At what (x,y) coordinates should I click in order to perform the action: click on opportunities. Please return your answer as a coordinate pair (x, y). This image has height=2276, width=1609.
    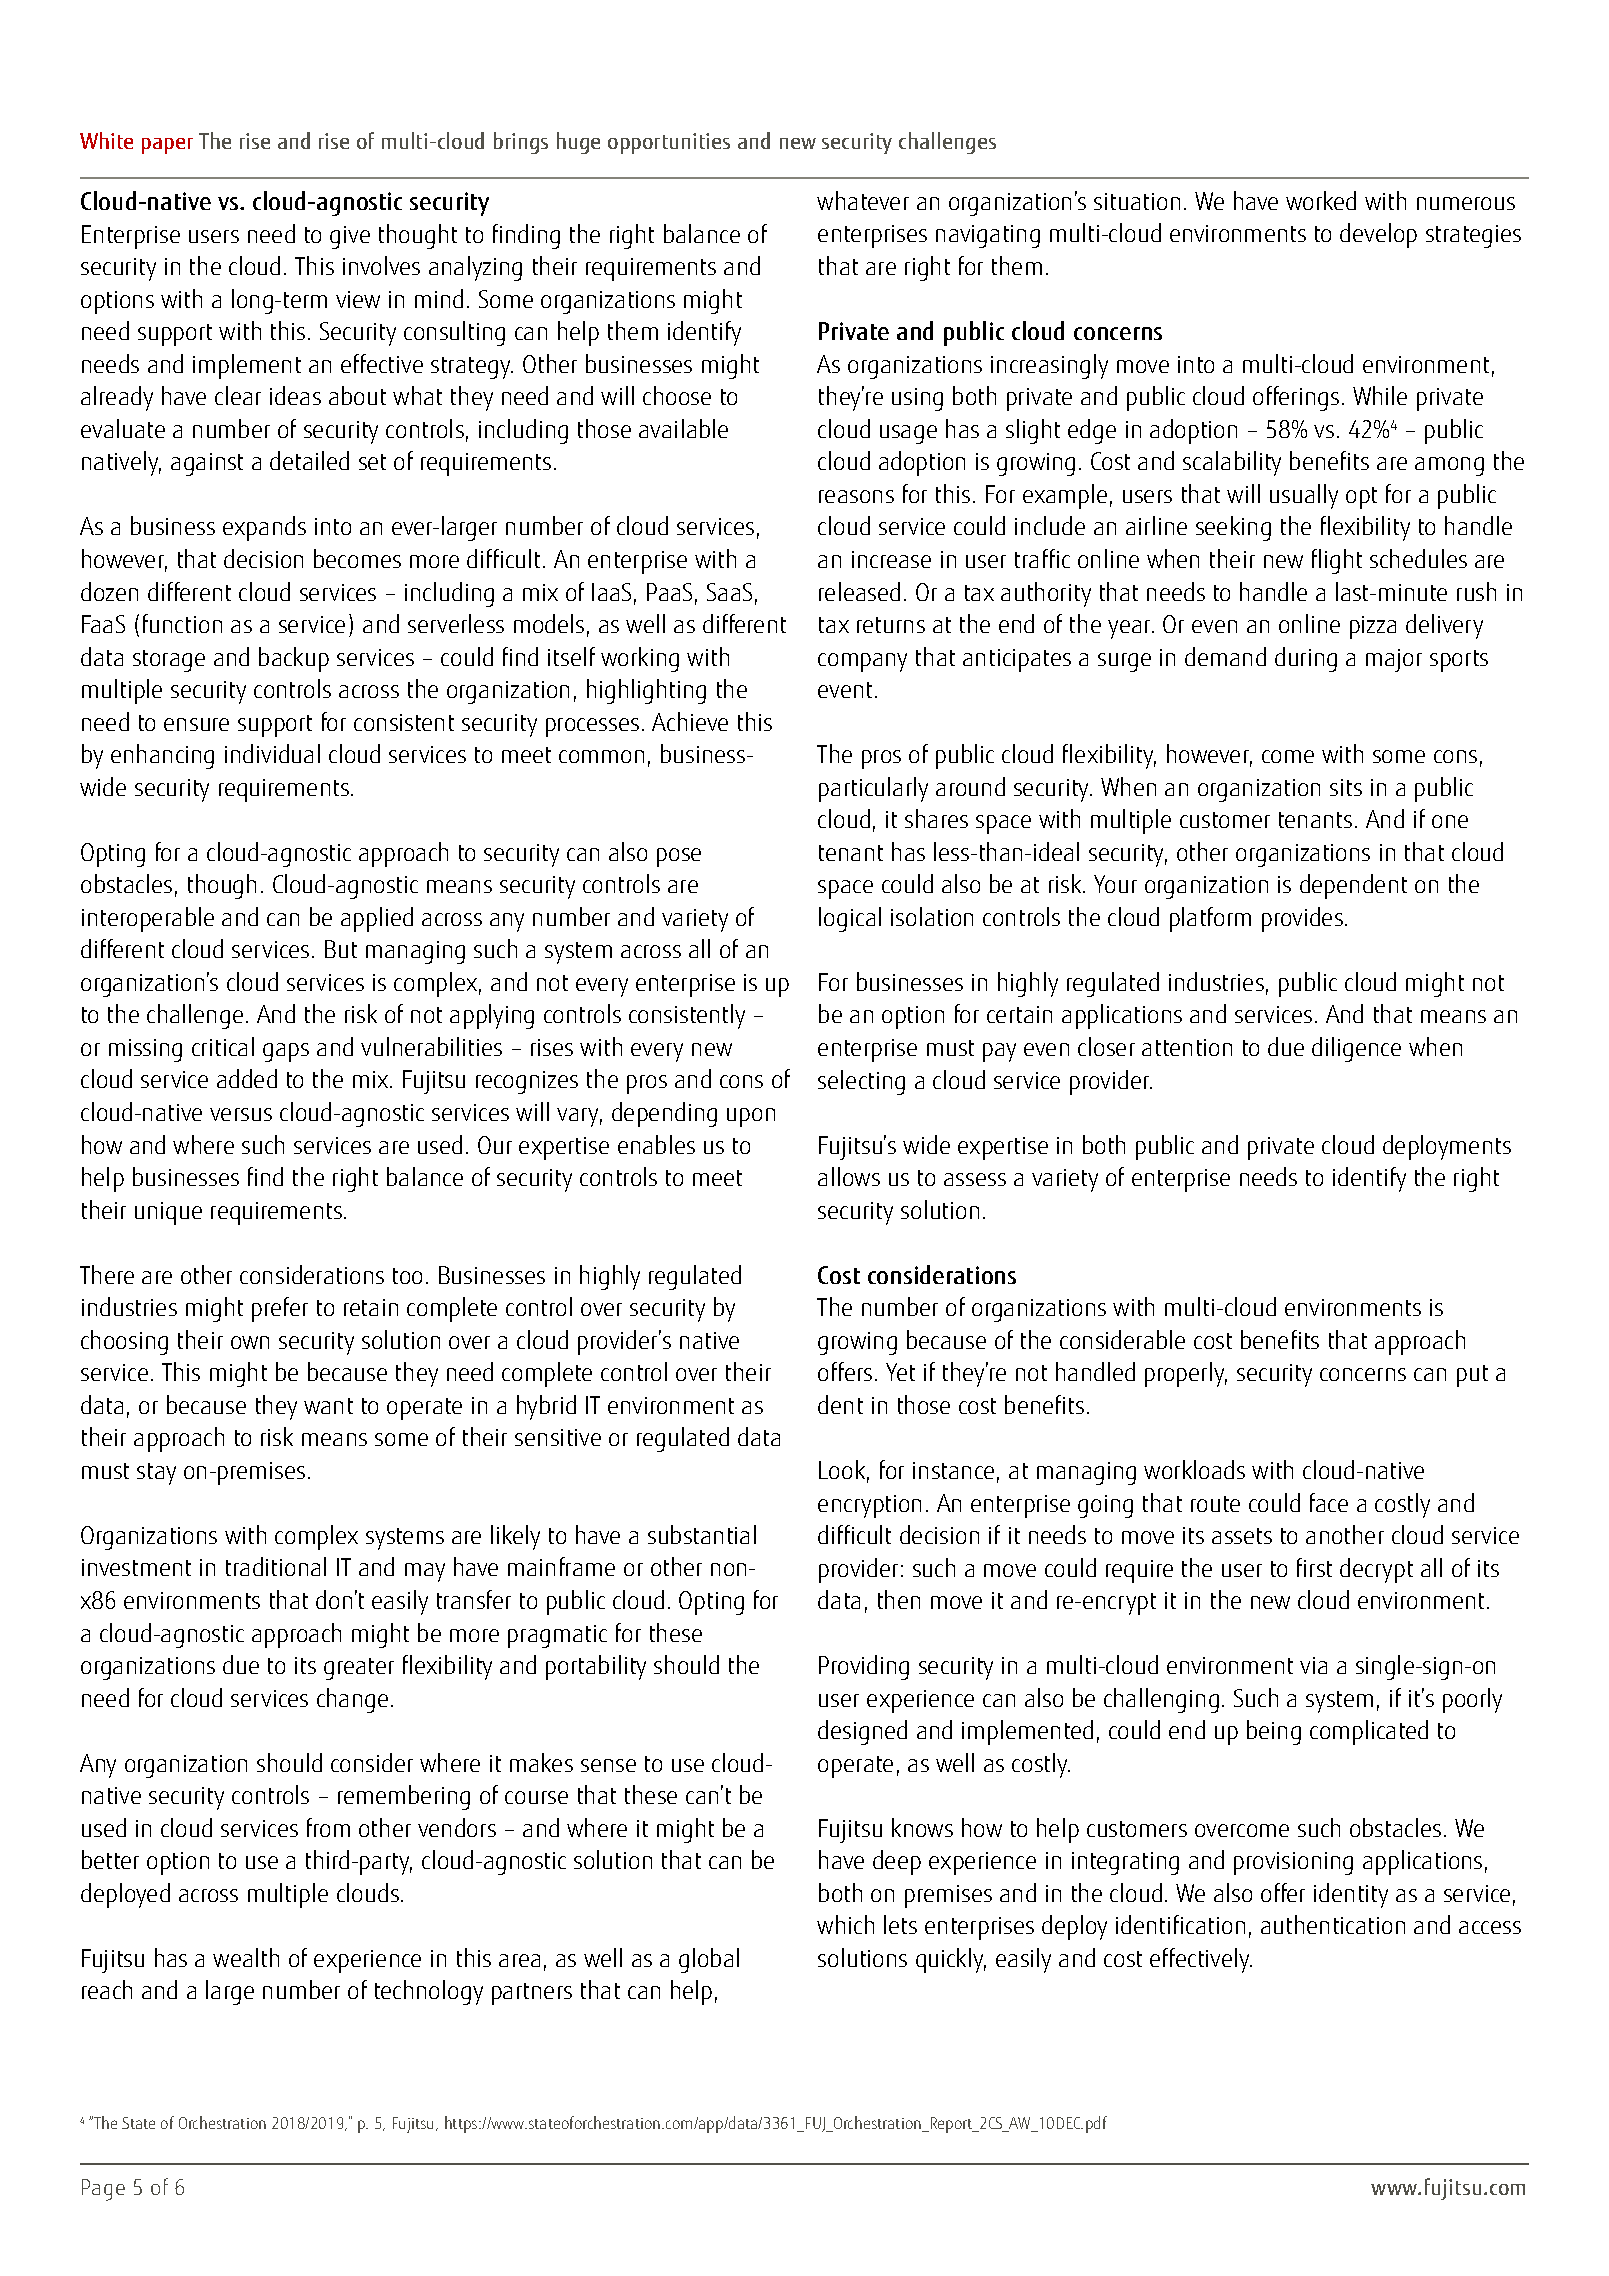
    Looking at the image, I should click on (669, 143).
